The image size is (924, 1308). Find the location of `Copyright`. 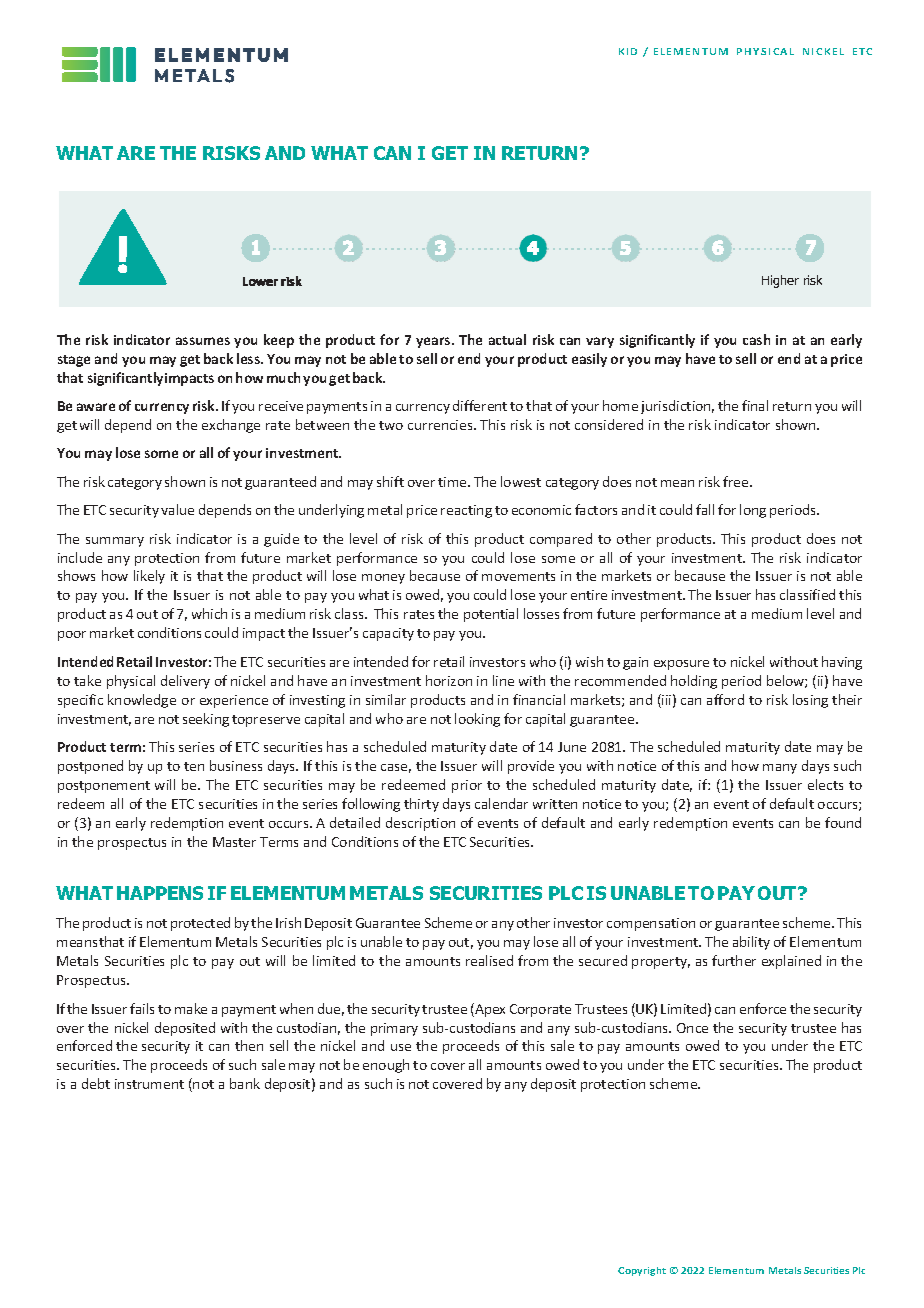

Copyright is located at coordinates (642, 1271).
